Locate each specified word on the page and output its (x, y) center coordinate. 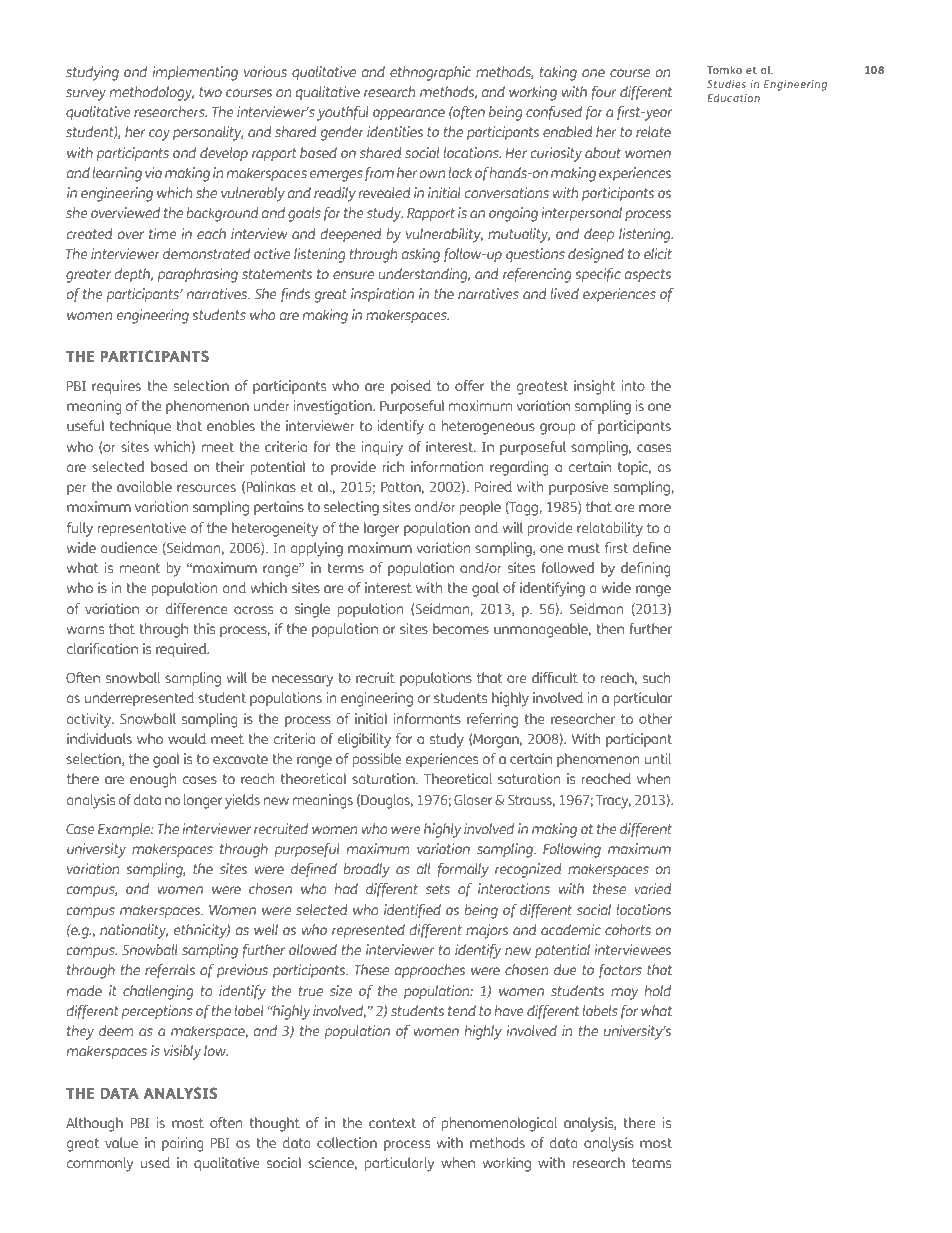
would (187, 738)
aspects (648, 275)
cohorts (628, 929)
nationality (134, 931)
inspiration (382, 295)
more (655, 508)
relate (653, 131)
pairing (183, 1144)
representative (142, 529)
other (655, 718)
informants (427, 718)
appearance (409, 114)
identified (412, 911)
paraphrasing (198, 275)
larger (381, 529)
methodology (152, 93)
